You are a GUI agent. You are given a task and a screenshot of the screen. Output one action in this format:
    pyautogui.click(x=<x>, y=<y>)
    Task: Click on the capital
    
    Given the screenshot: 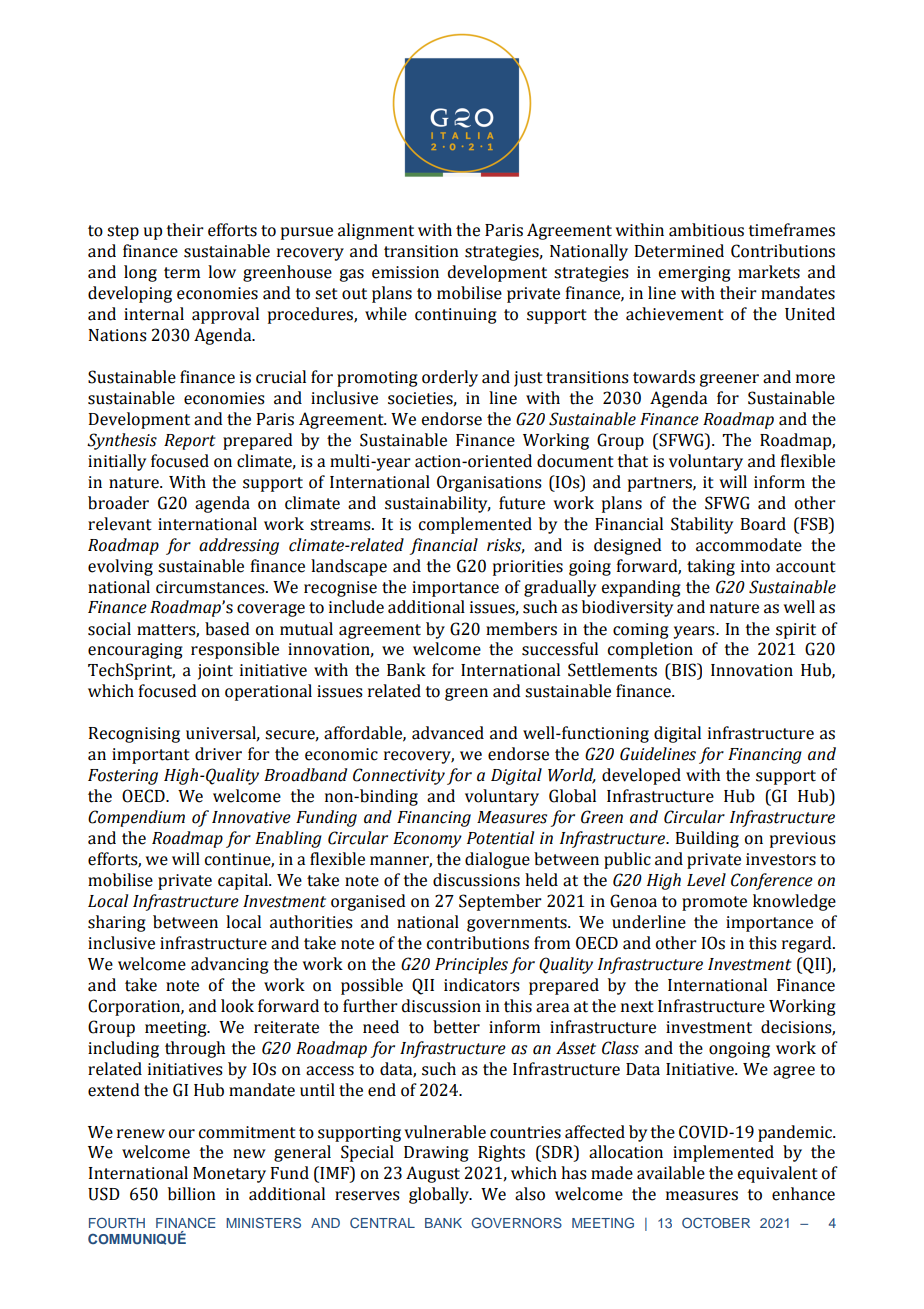 What is the action you would take?
    pyautogui.click(x=244, y=881)
